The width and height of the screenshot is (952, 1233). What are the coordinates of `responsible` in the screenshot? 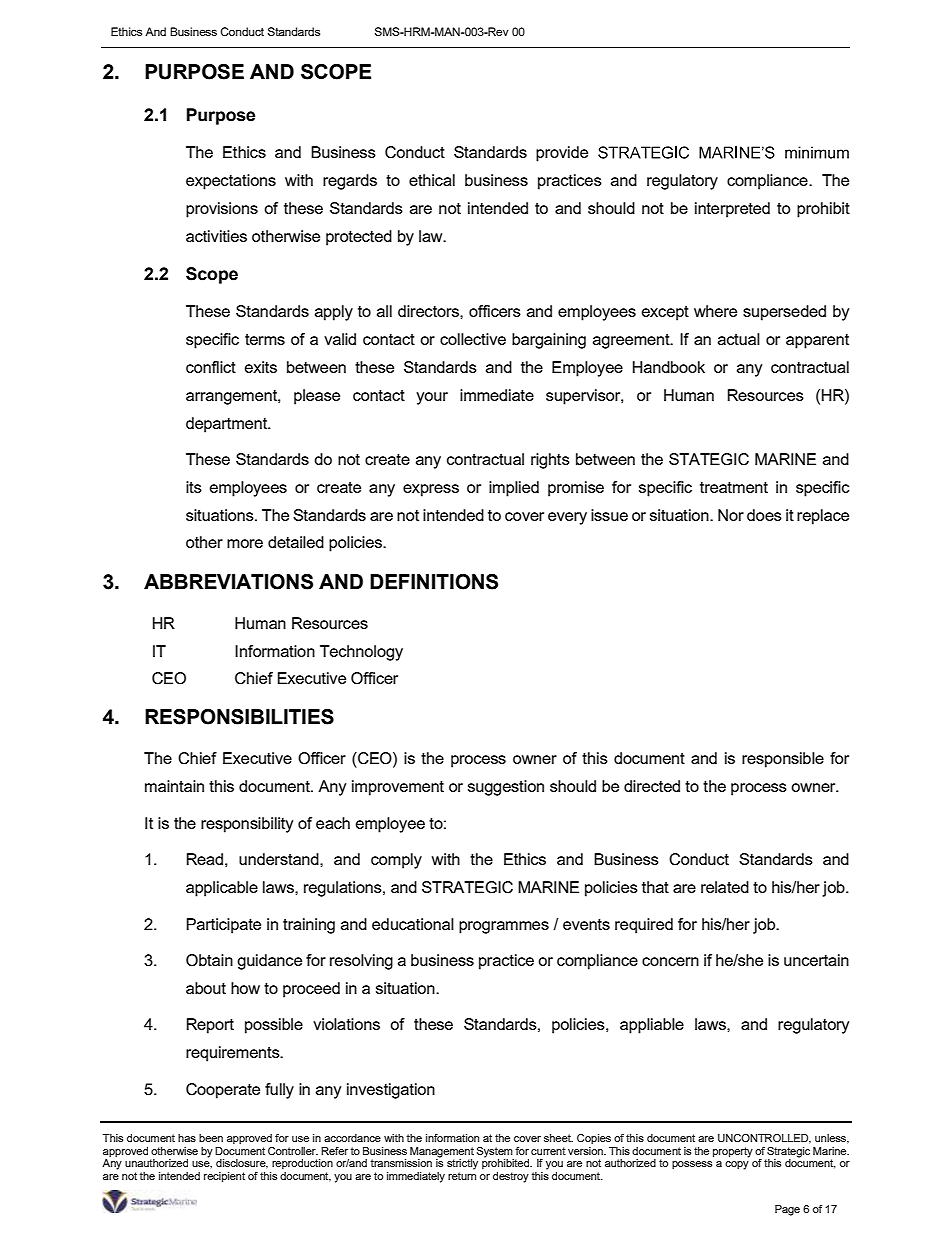 It's located at (783, 760).
